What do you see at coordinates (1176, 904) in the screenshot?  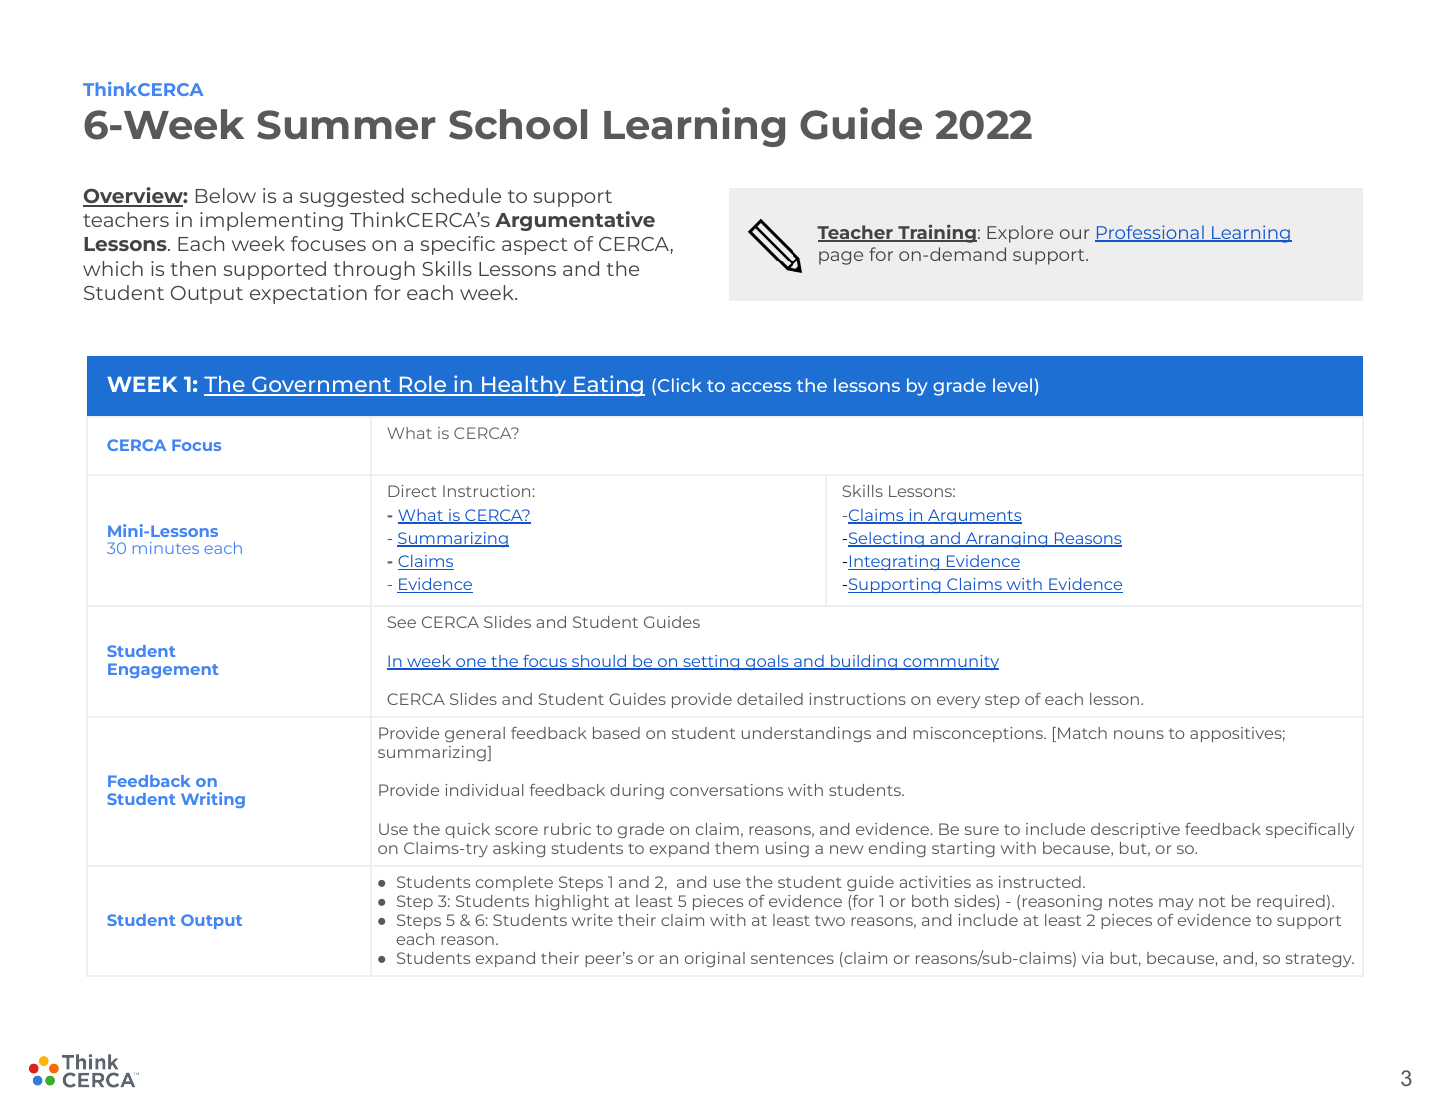 I see `may` at bounding box center [1176, 904].
